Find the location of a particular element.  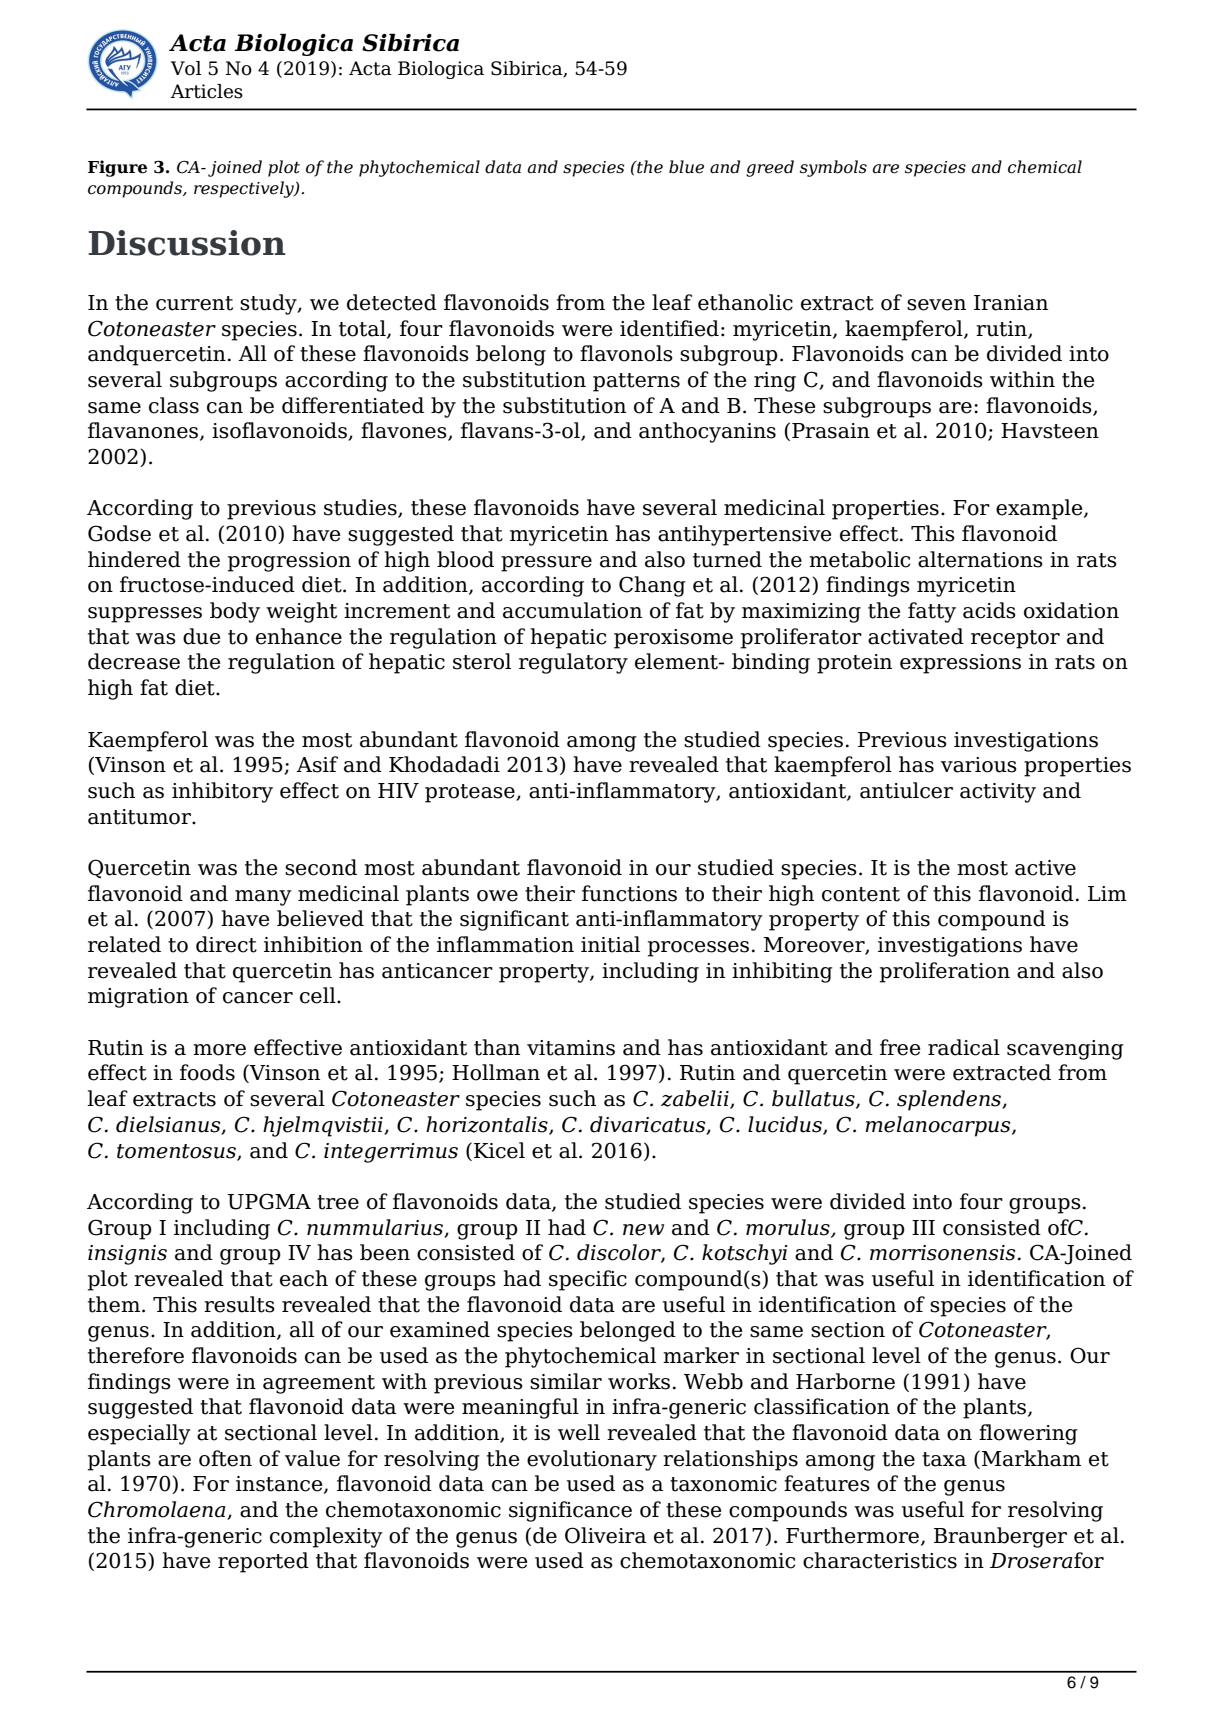

vitamins is located at coordinates (571, 1048).
